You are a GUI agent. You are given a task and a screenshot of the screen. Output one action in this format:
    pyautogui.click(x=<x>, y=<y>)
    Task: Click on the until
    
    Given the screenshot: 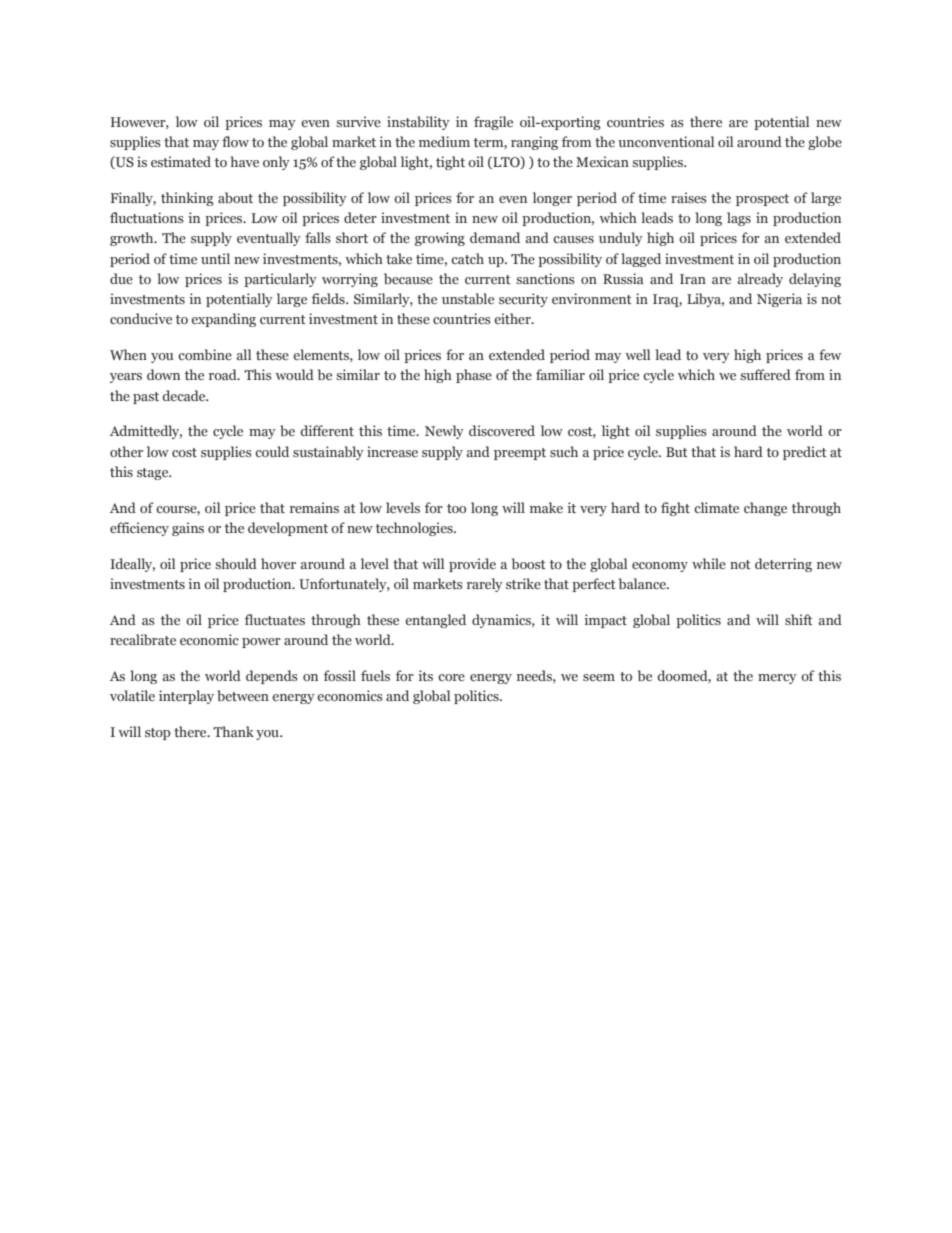 What is the action you would take?
    pyautogui.click(x=215, y=258)
